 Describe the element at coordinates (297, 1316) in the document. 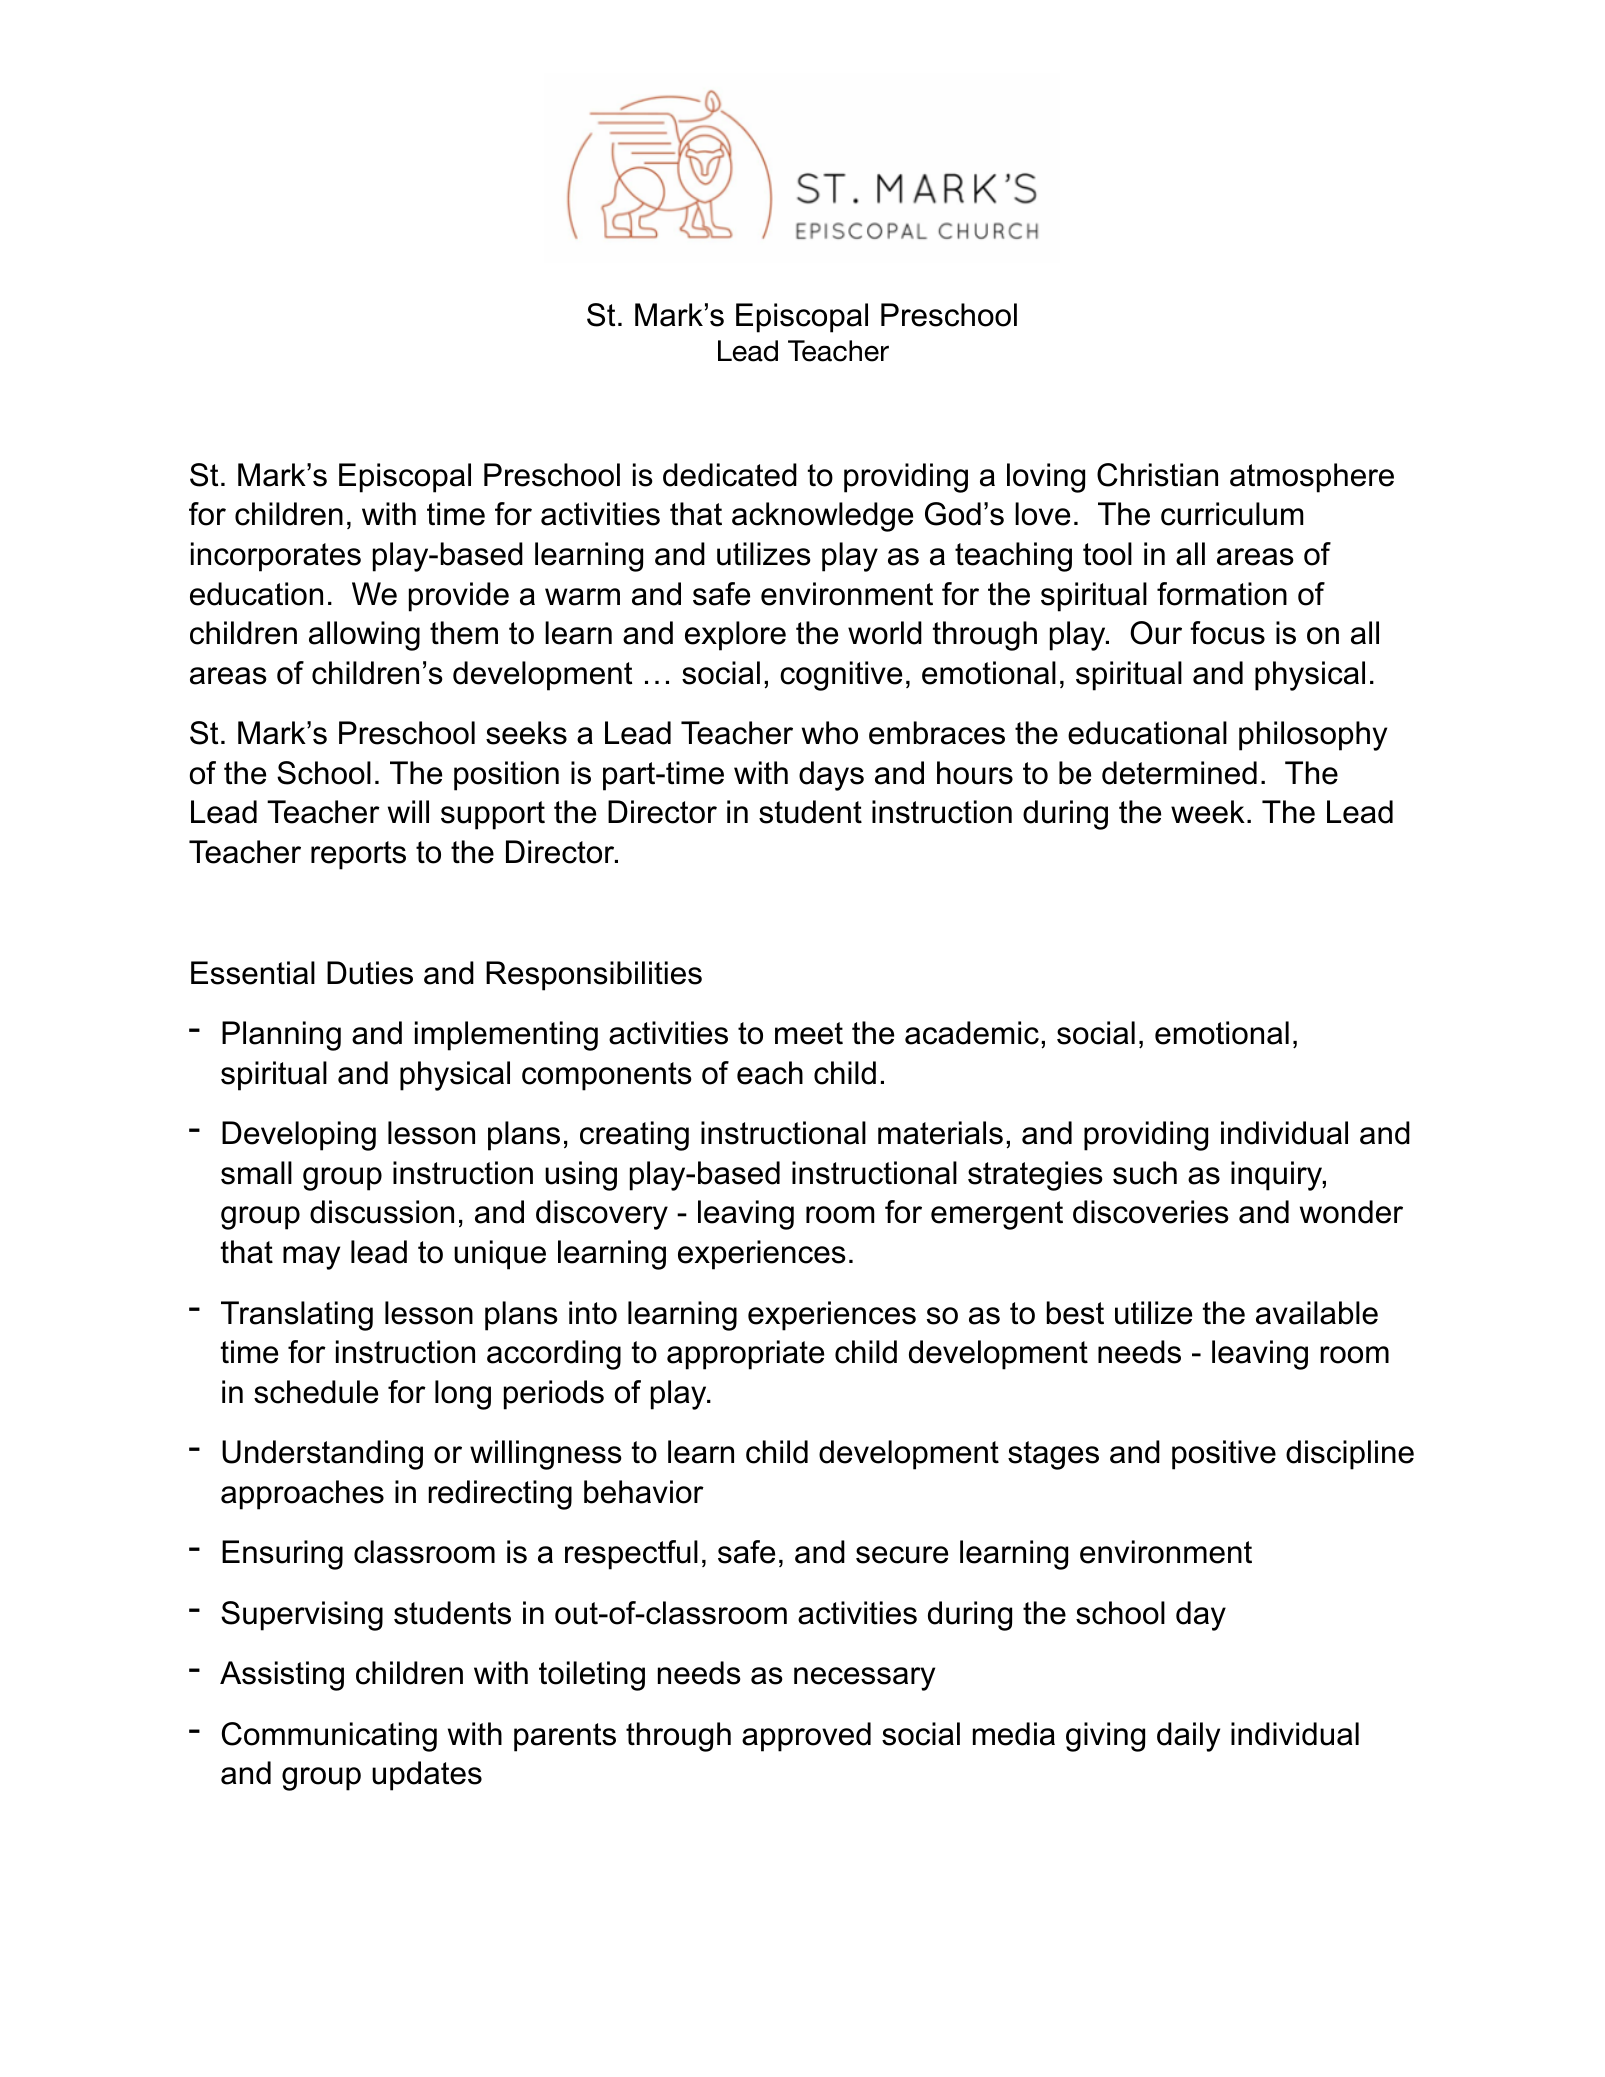

I see `Translating` at that location.
